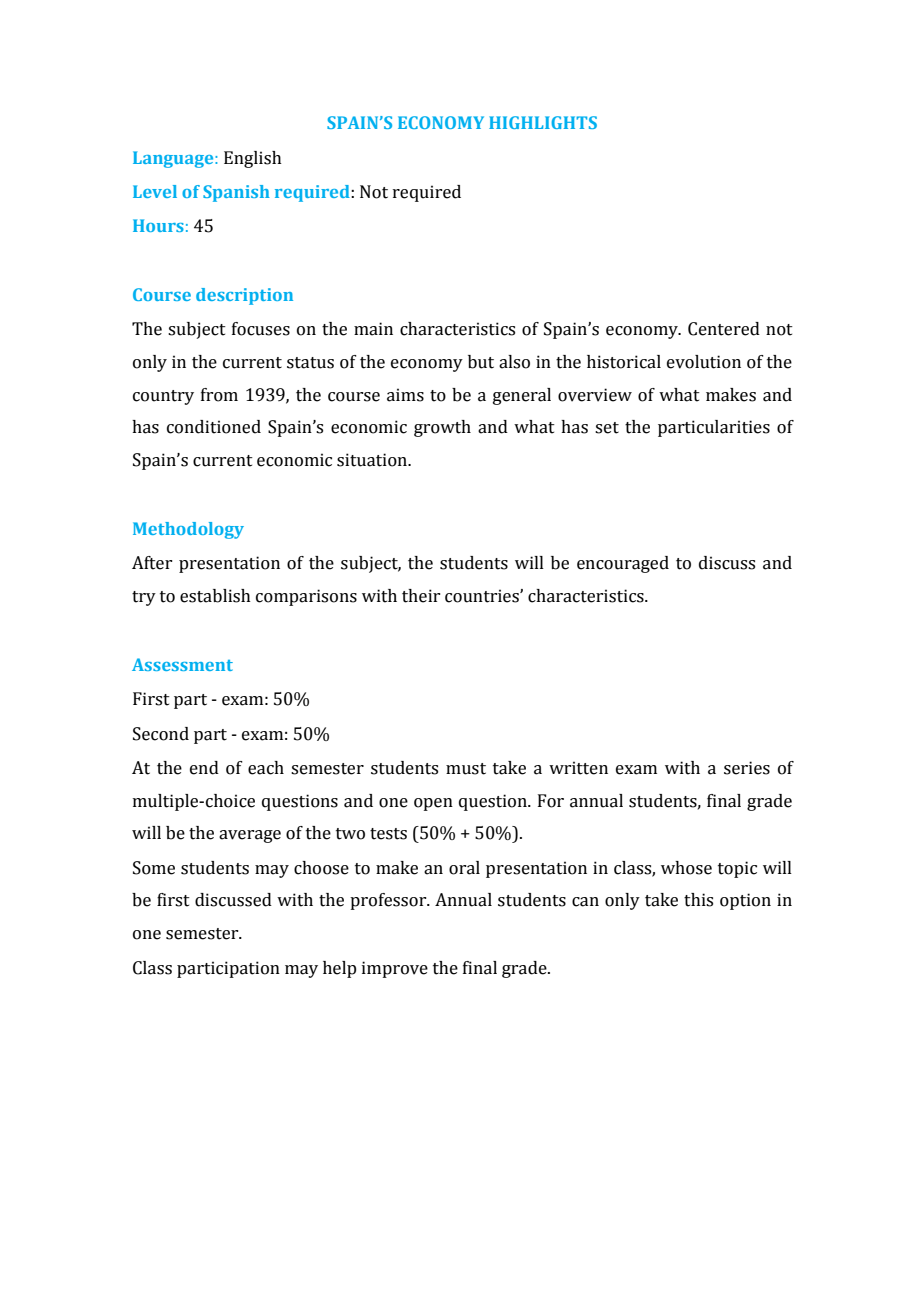  What do you see at coordinates (421, 596) in the page?
I see `their` at bounding box center [421, 596].
